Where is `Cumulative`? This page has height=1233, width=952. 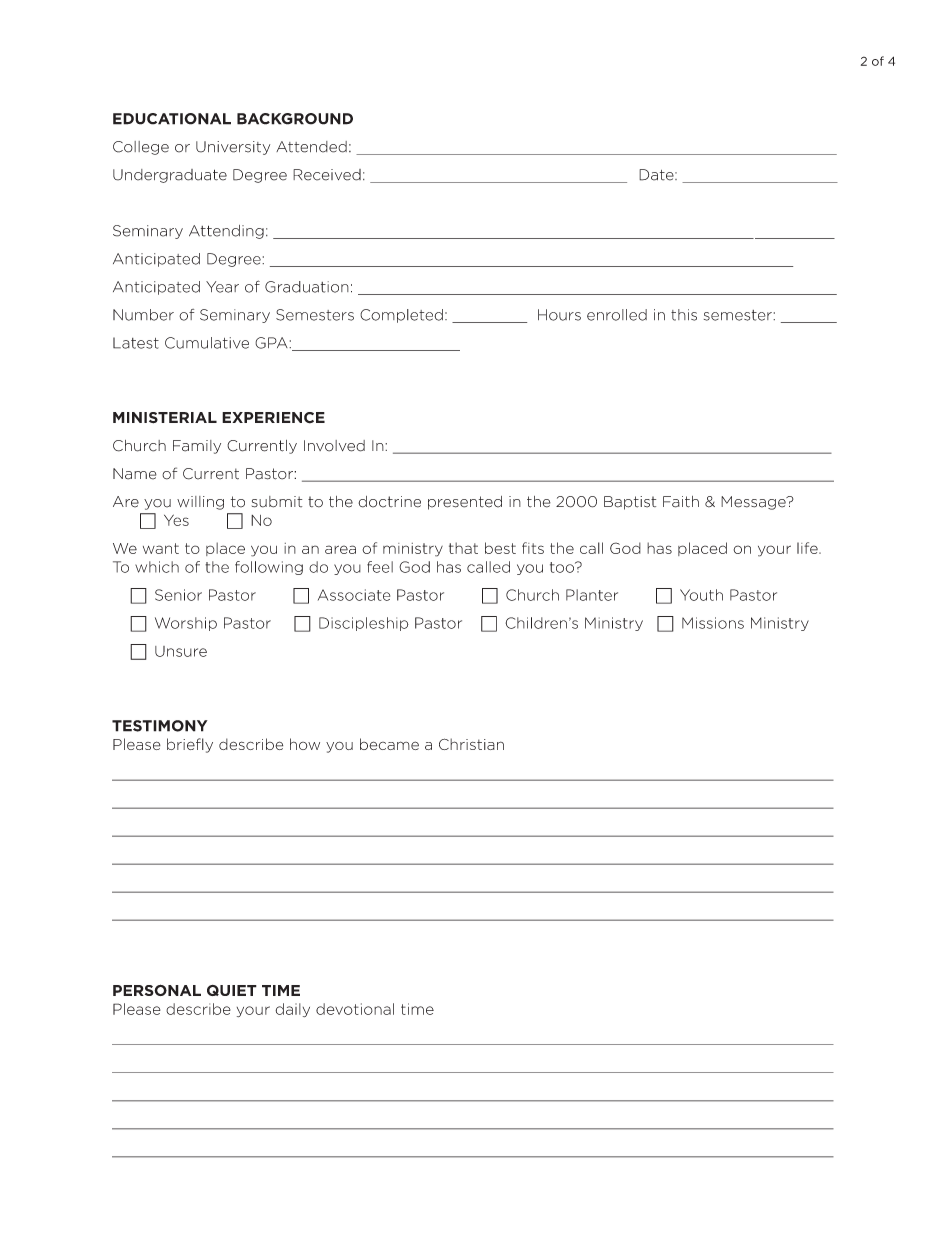 Cumulative is located at coordinates (207, 343).
